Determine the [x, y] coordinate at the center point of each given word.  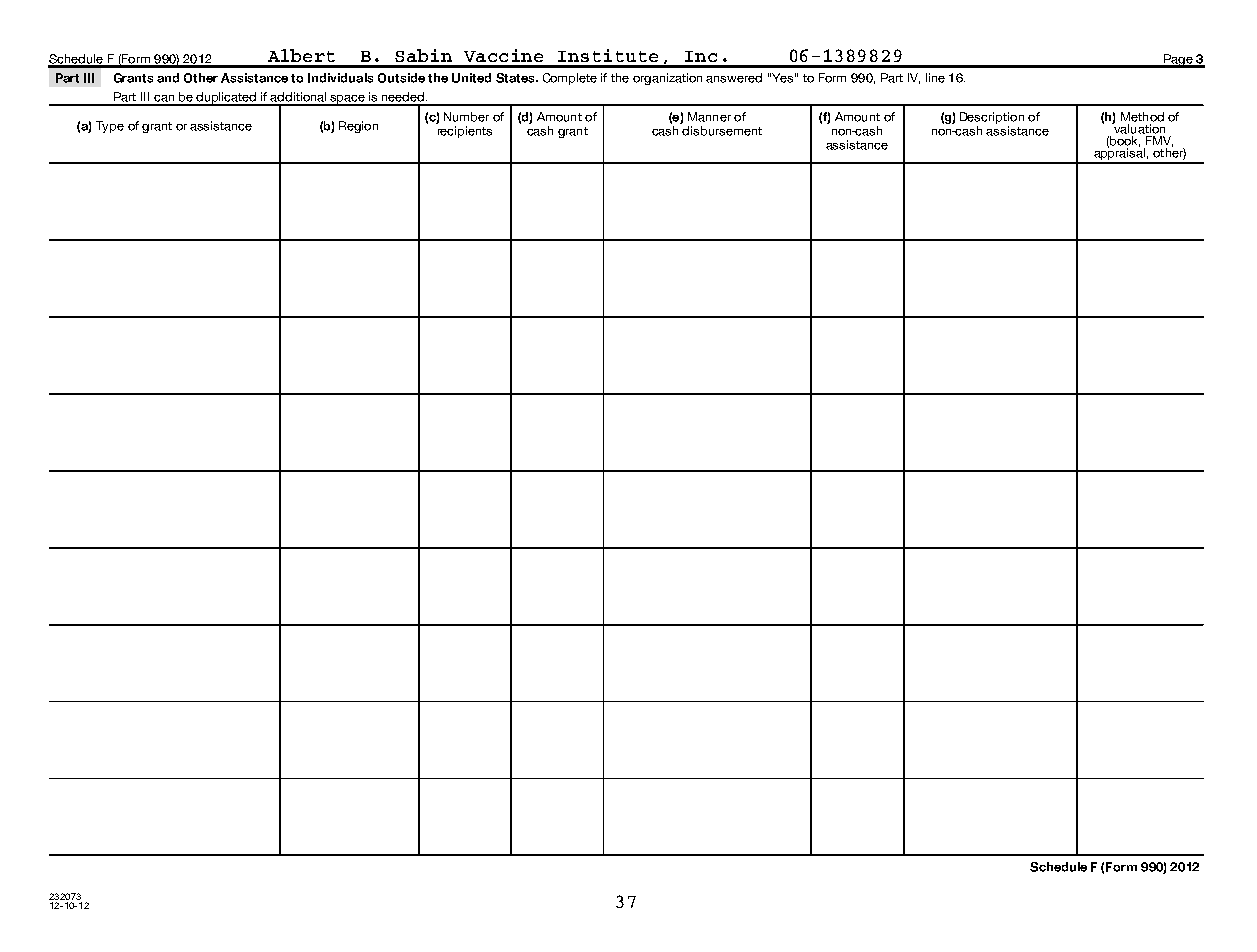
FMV [1159, 141]
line [935, 78]
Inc [701, 56]
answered [734, 78]
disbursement [722, 131]
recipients [465, 132]
